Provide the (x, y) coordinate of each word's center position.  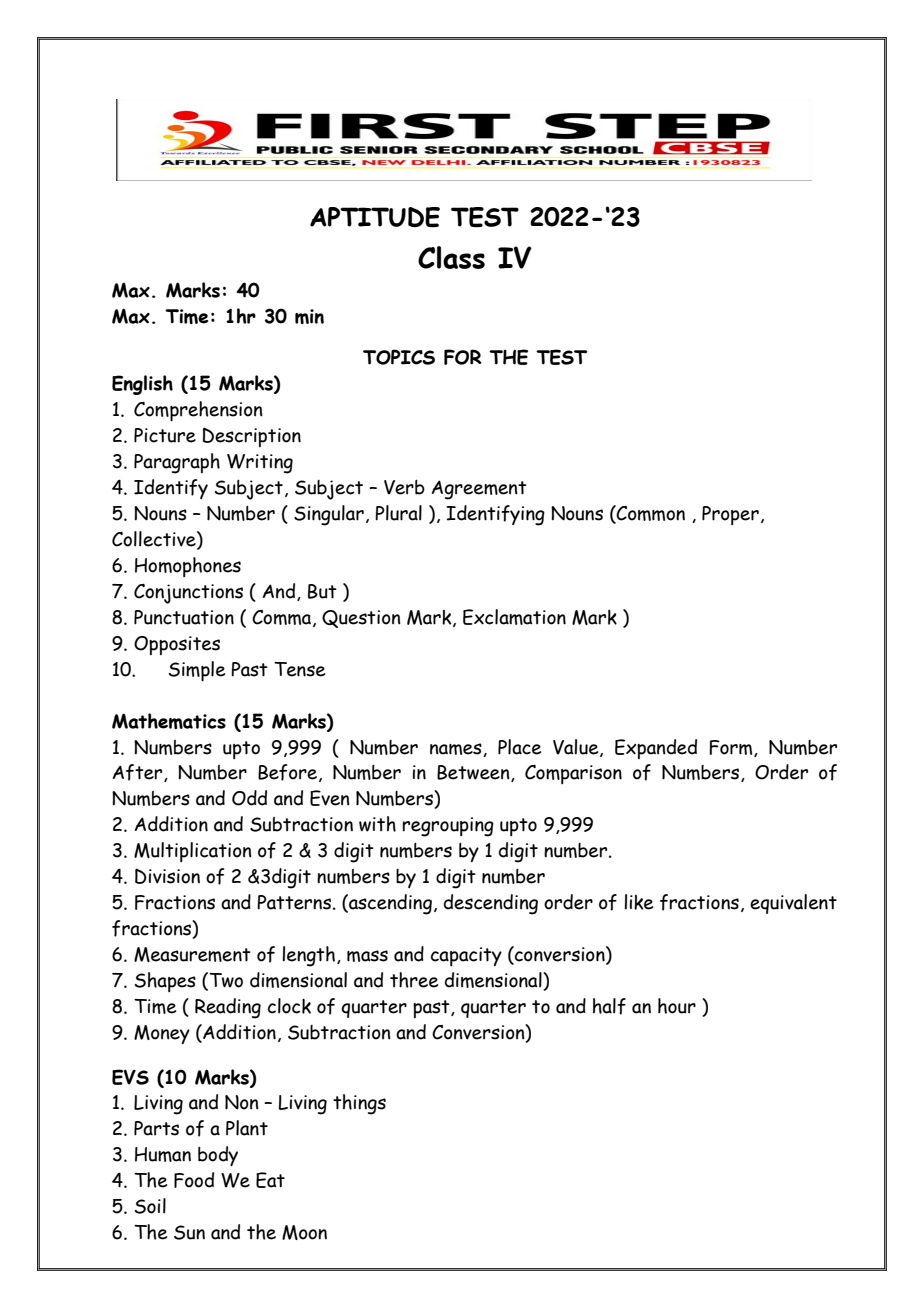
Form (732, 748)
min (309, 316)
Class (451, 257)
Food (194, 1180)
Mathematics (169, 721)
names (457, 750)
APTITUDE (375, 217)
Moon (304, 1232)
